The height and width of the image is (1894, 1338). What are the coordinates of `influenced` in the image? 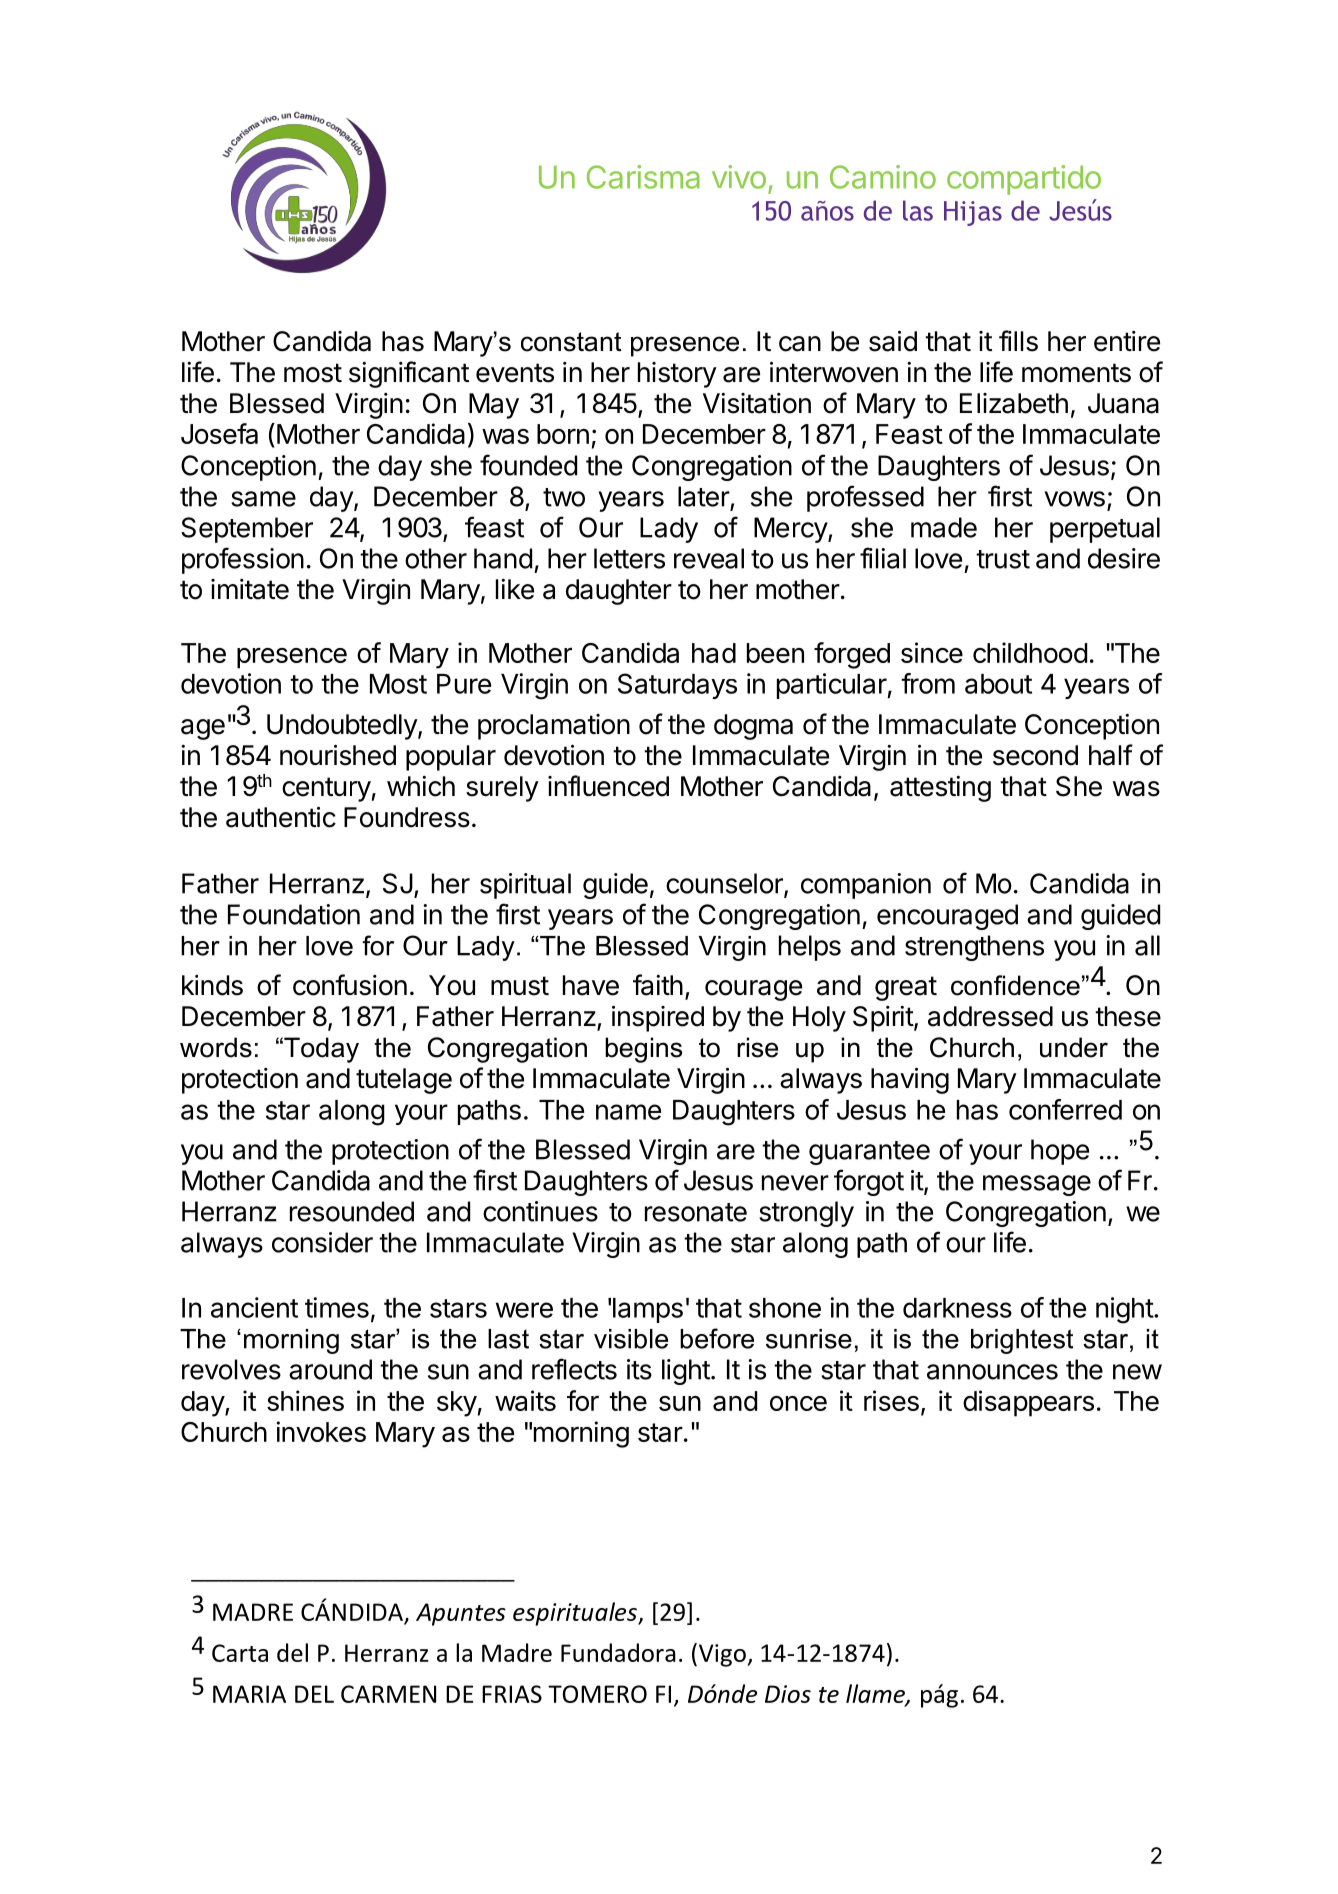 It's located at (608, 786).
